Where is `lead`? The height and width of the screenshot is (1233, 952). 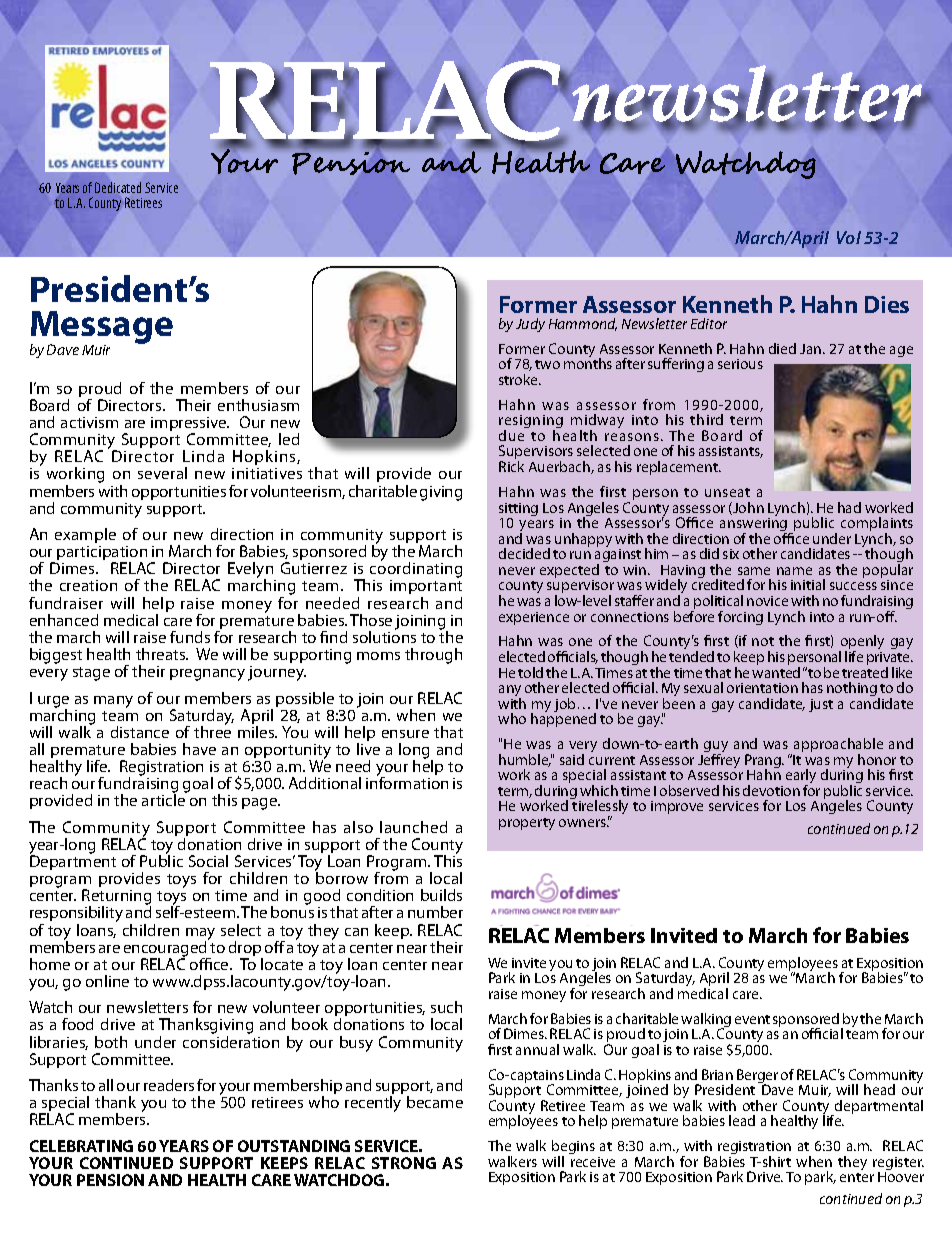 lead is located at coordinates (742, 1120).
